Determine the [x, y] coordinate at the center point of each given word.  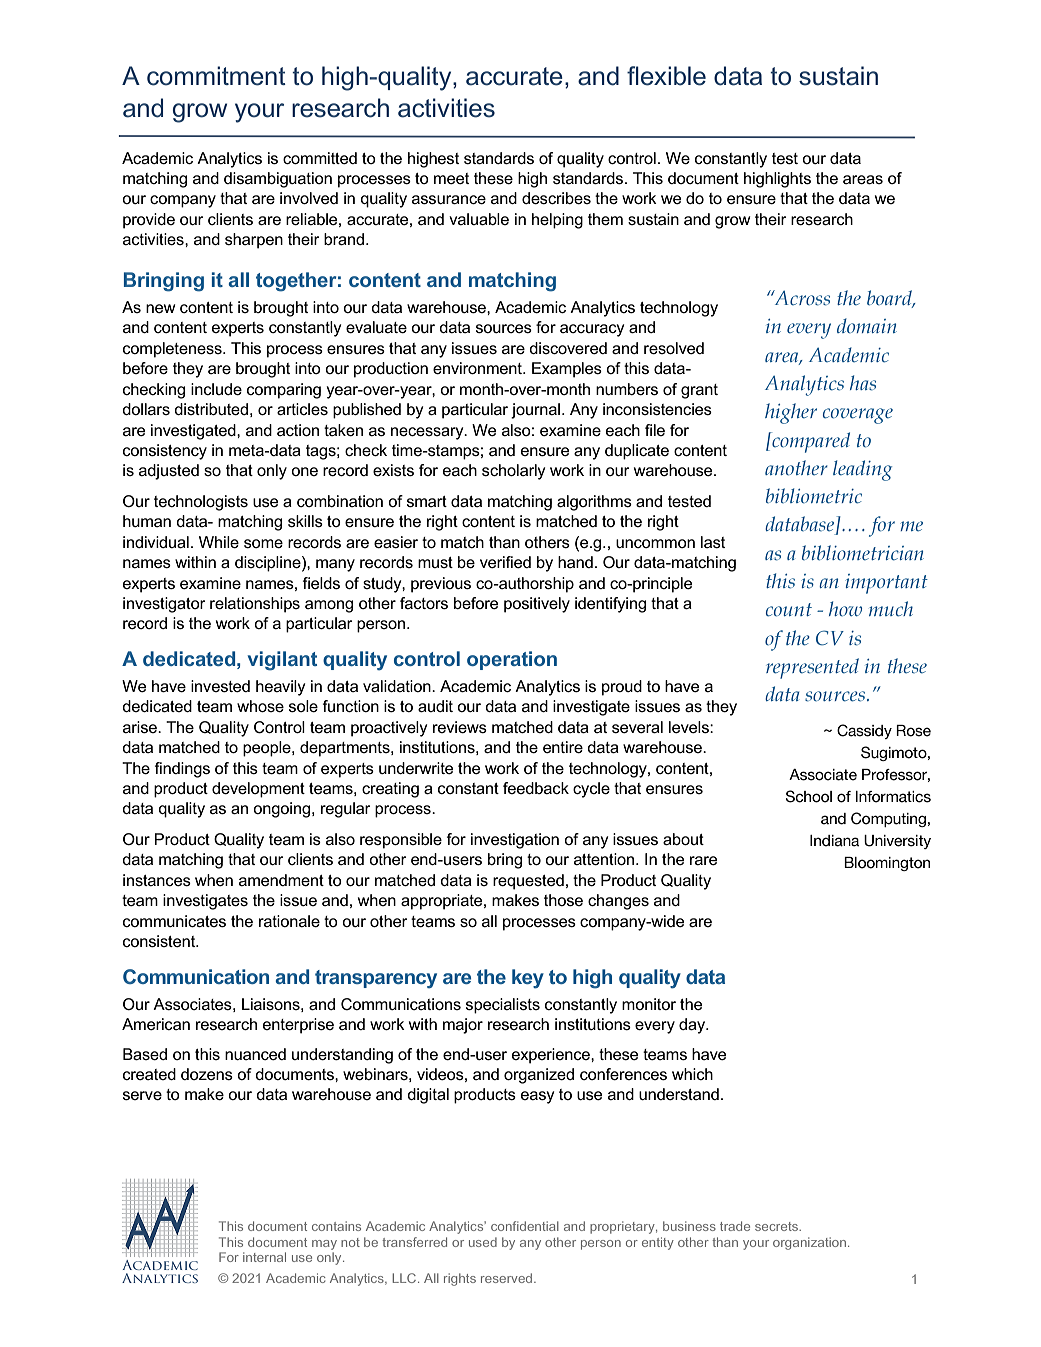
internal [264, 1257]
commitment [216, 76]
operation [512, 660]
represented [812, 668]
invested [220, 686]
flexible [666, 76]
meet [451, 178]
